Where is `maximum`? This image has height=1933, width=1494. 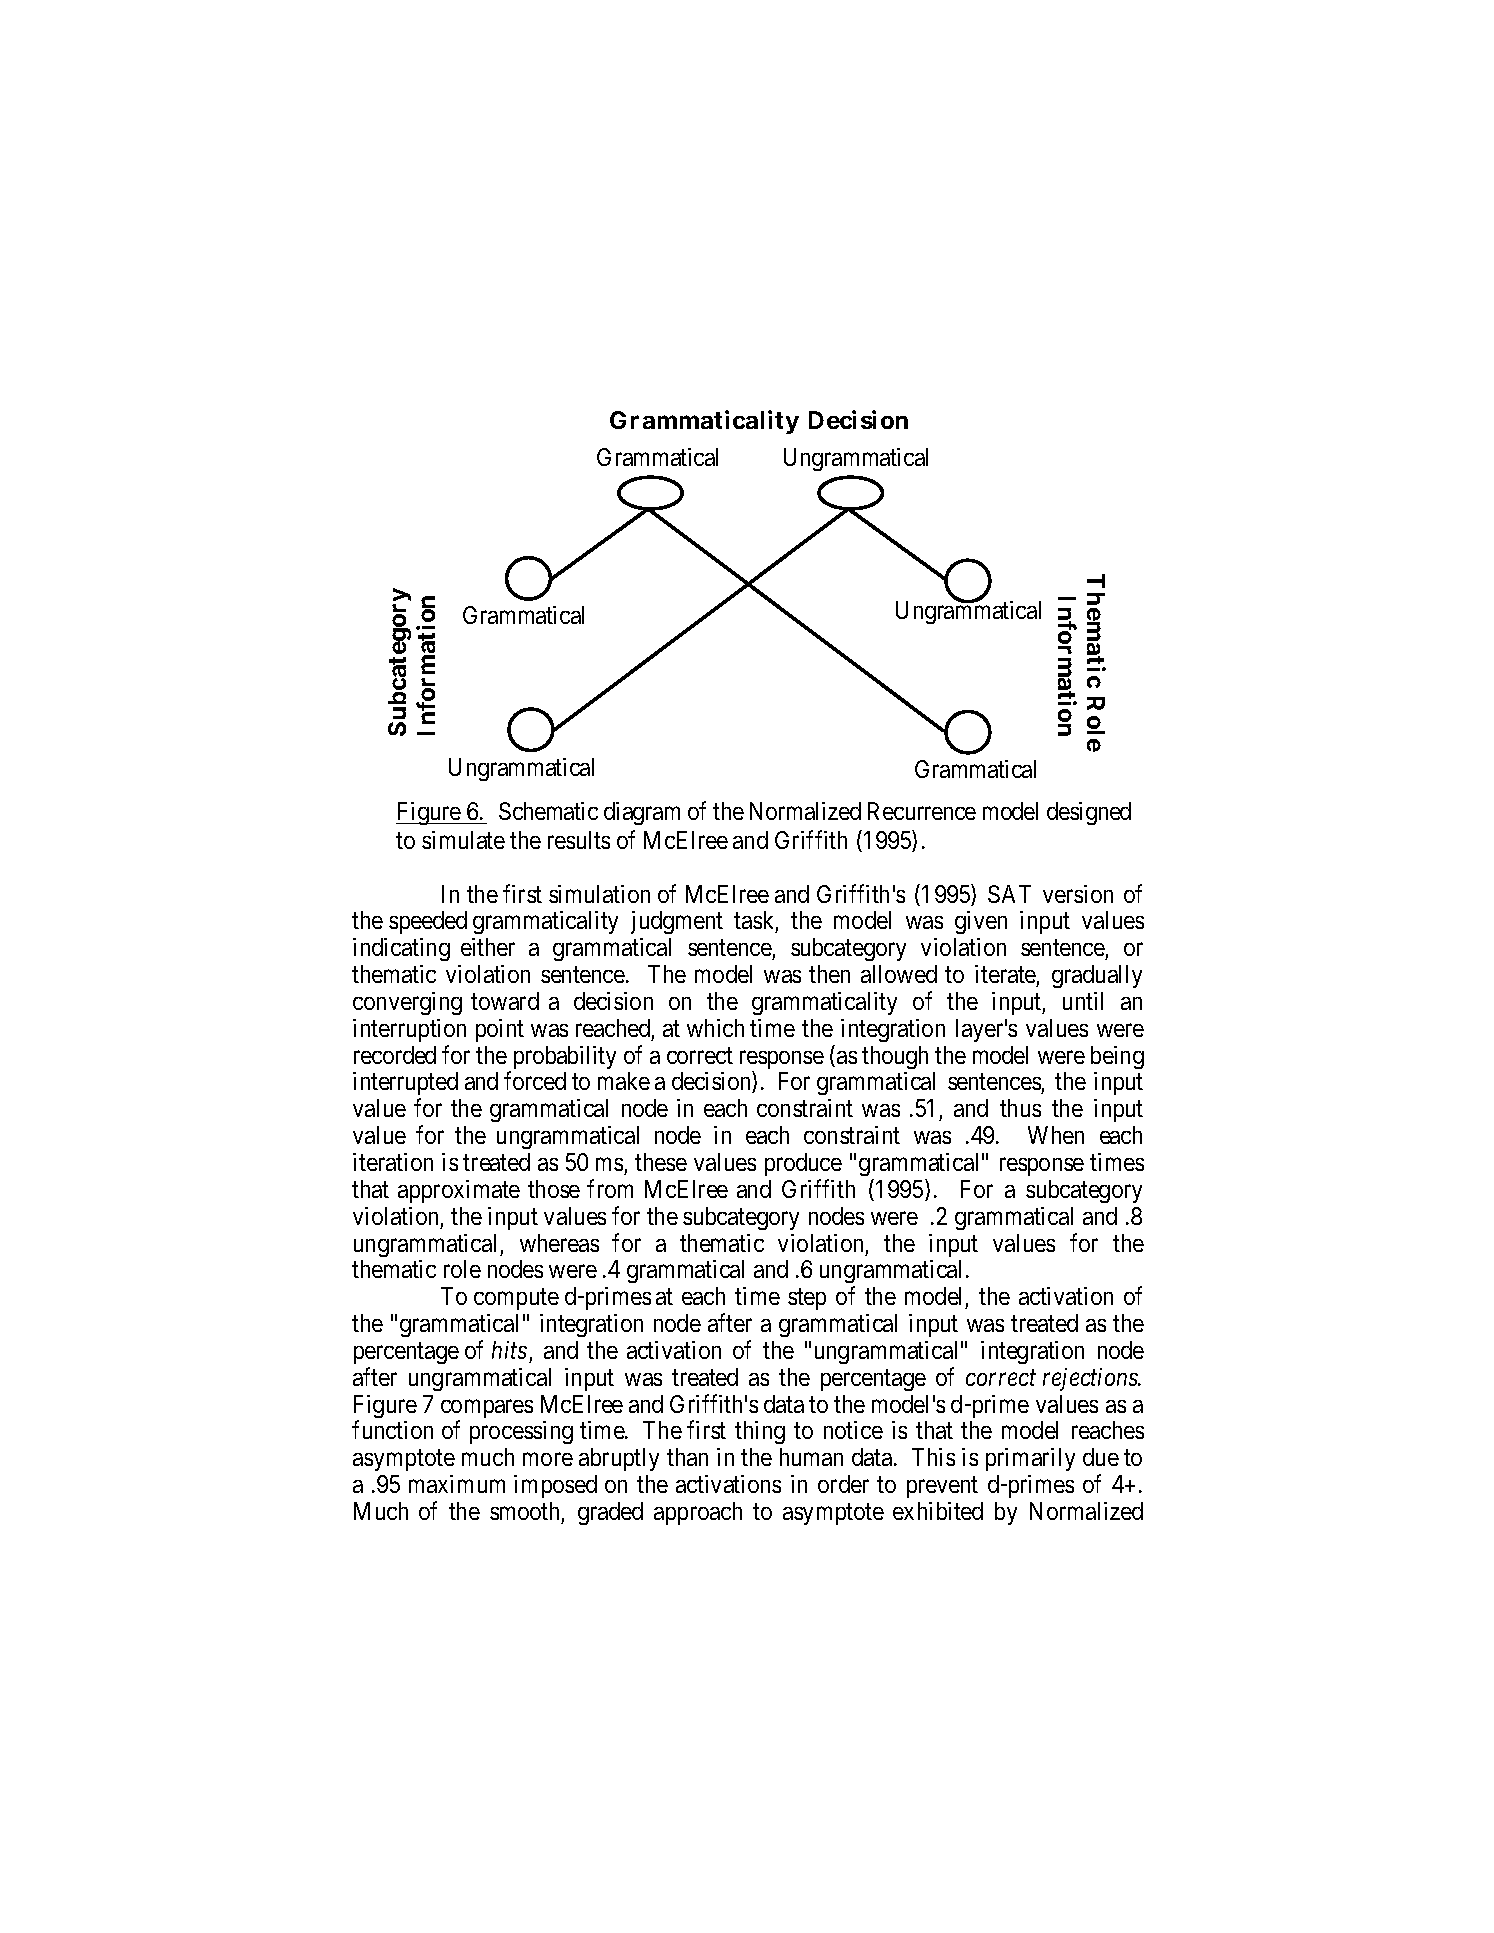 maximum is located at coordinates (457, 1484).
